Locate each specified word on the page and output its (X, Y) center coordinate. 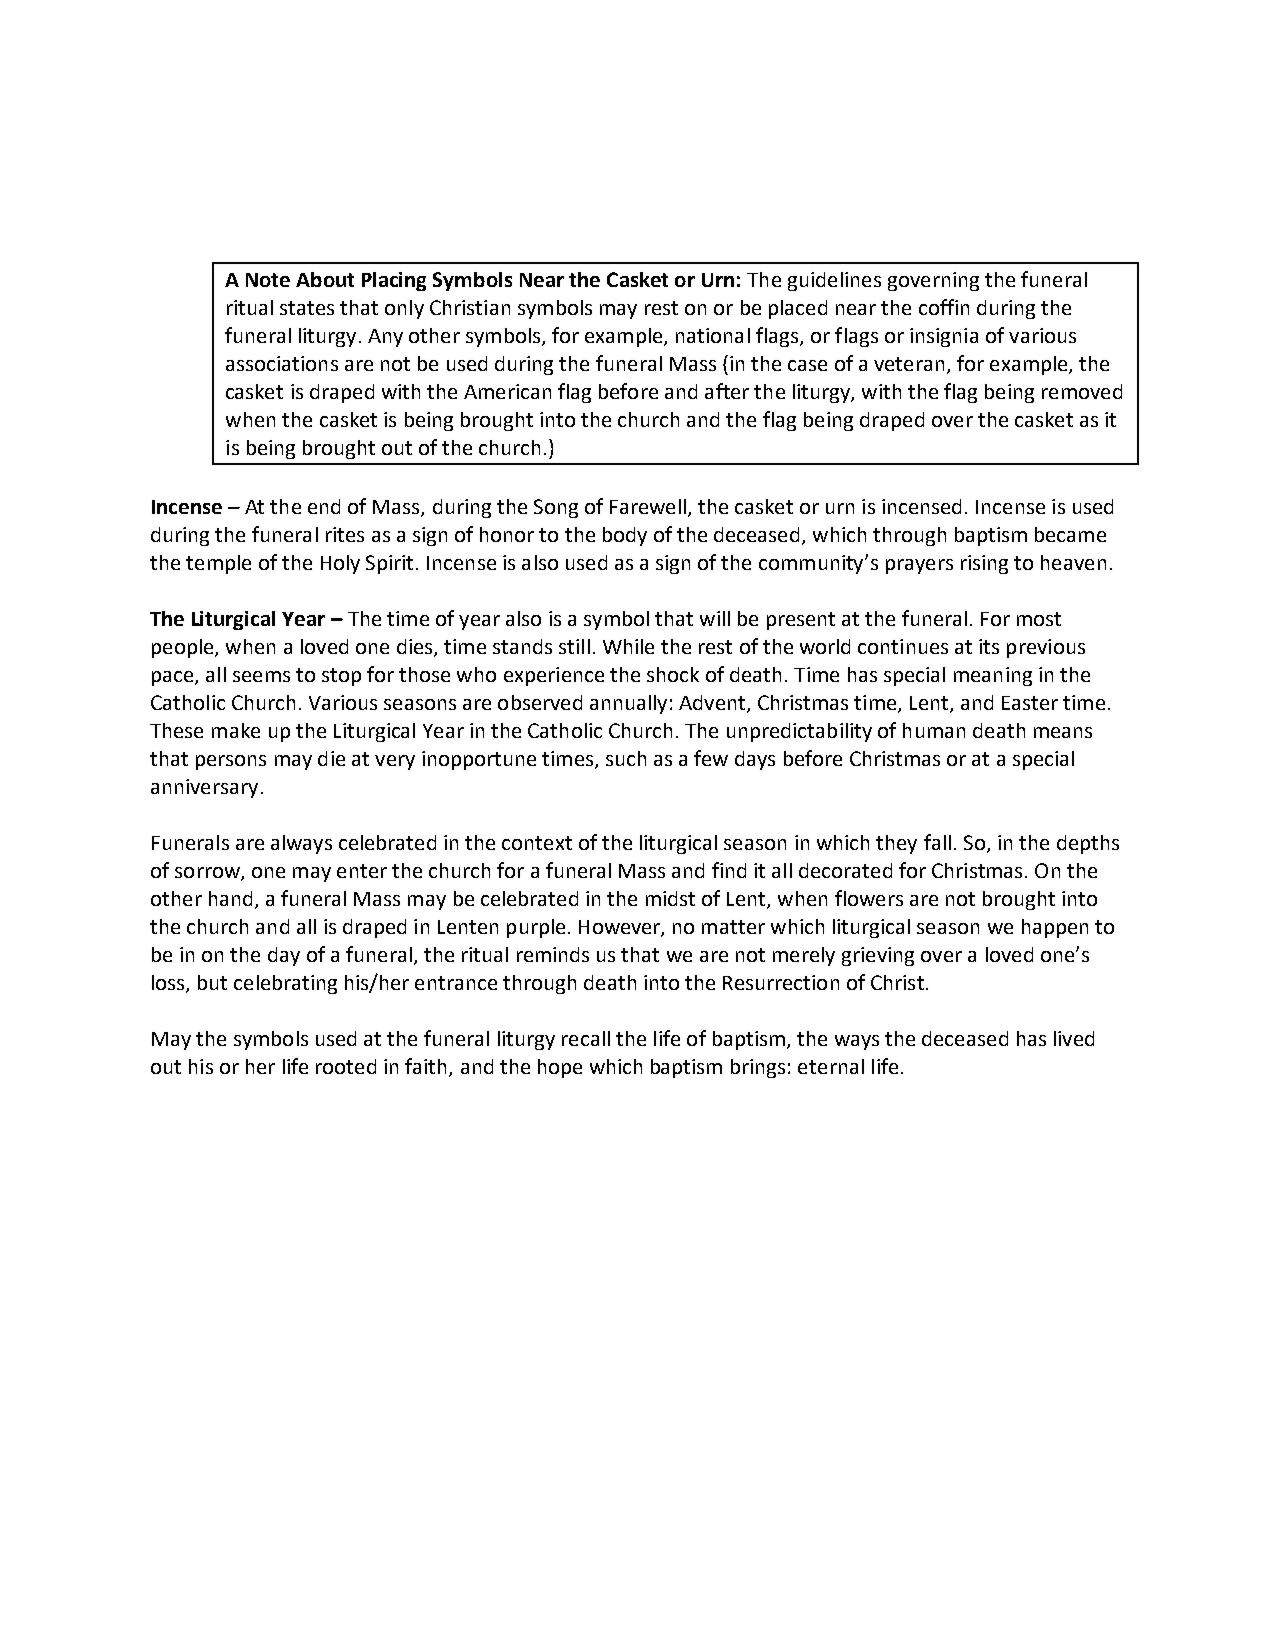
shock (673, 674)
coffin (944, 307)
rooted (346, 1066)
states (307, 308)
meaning (993, 676)
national (713, 335)
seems (261, 676)
